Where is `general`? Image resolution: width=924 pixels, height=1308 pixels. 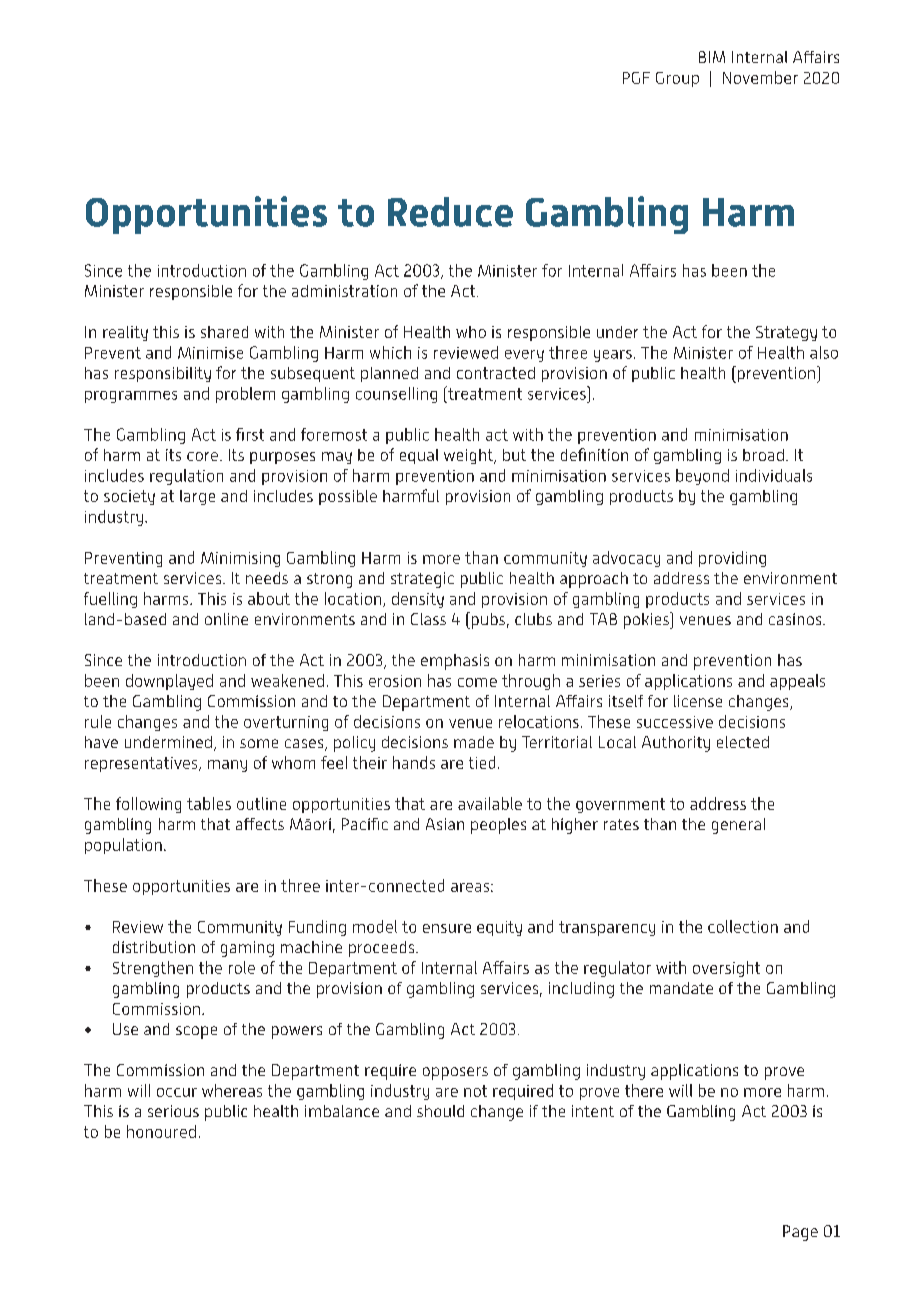 general is located at coordinates (738, 826).
